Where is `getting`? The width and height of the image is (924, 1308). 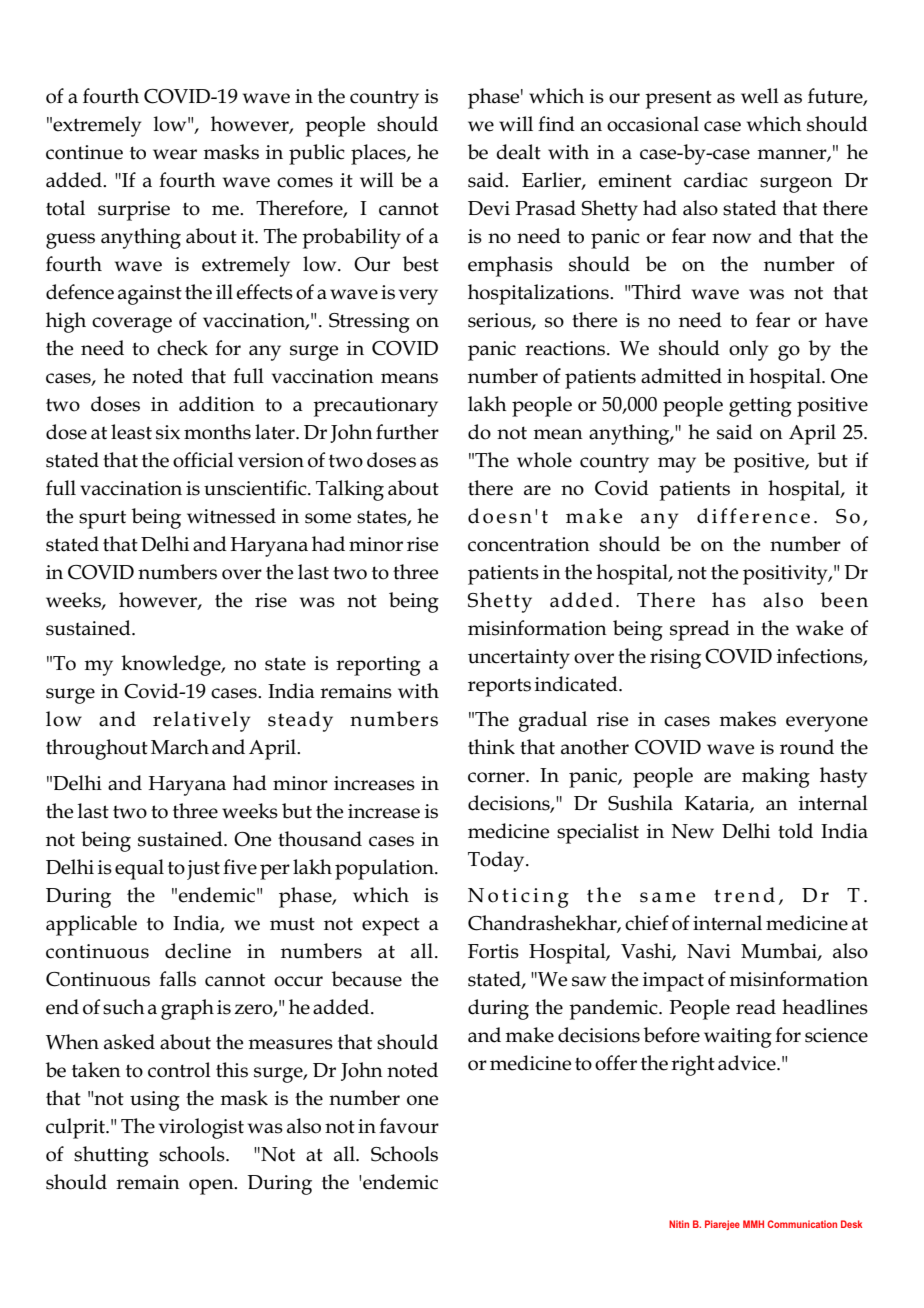
getting is located at coordinates (760, 407).
